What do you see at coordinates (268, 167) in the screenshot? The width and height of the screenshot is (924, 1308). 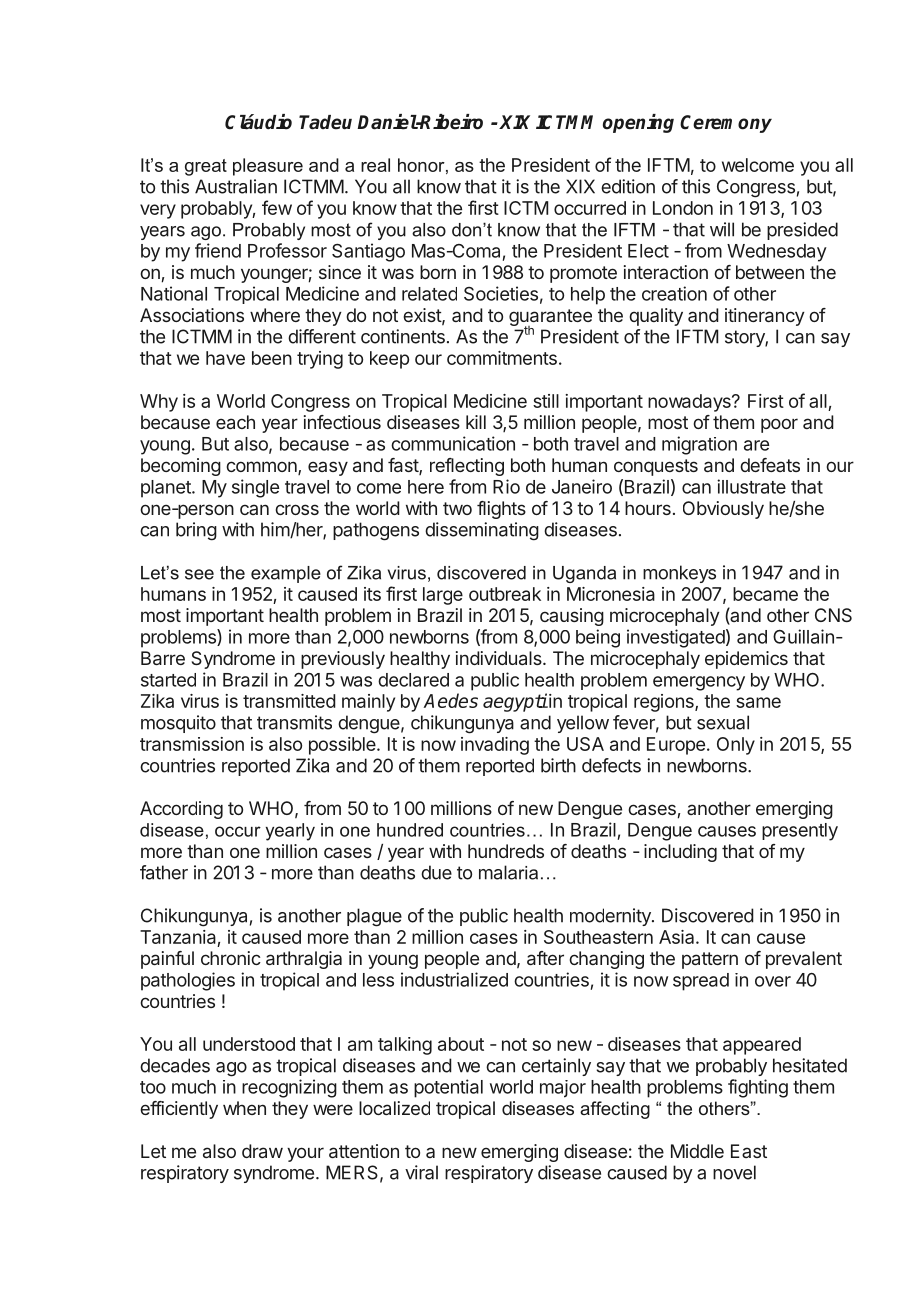 I see `pleasure` at bounding box center [268, 167].
